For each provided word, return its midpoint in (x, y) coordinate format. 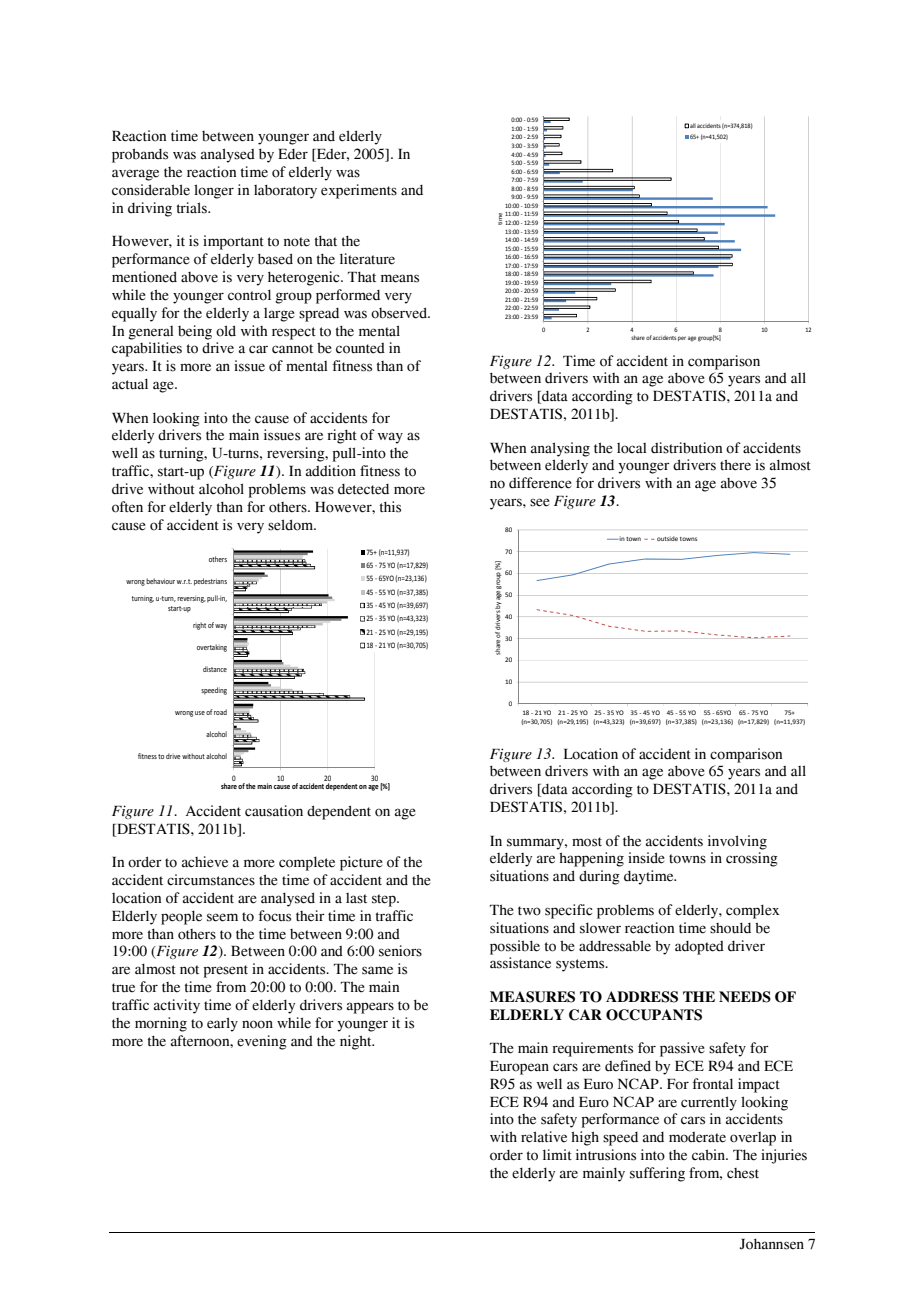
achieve (205, 862)
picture (361, 863)
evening (262, 1042)
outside (667, 538)
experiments (359, 191)
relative (544, 1137)
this (390, 507)
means (400, 278)
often (127, 507)
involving (737, 842)
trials (192, 208)
